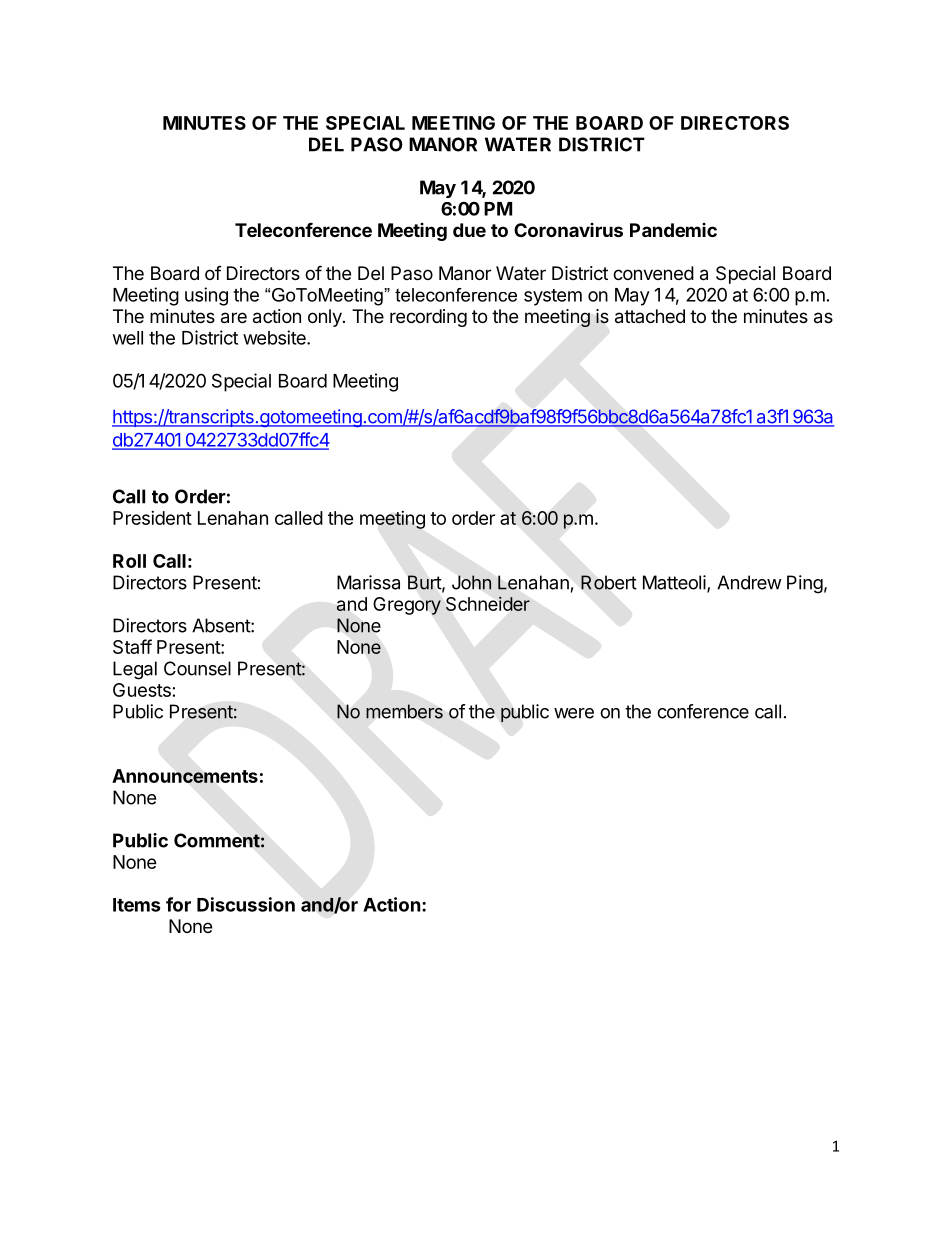  Describe the element at coordinates (206, 296) in the page. I see `using` at that location.
